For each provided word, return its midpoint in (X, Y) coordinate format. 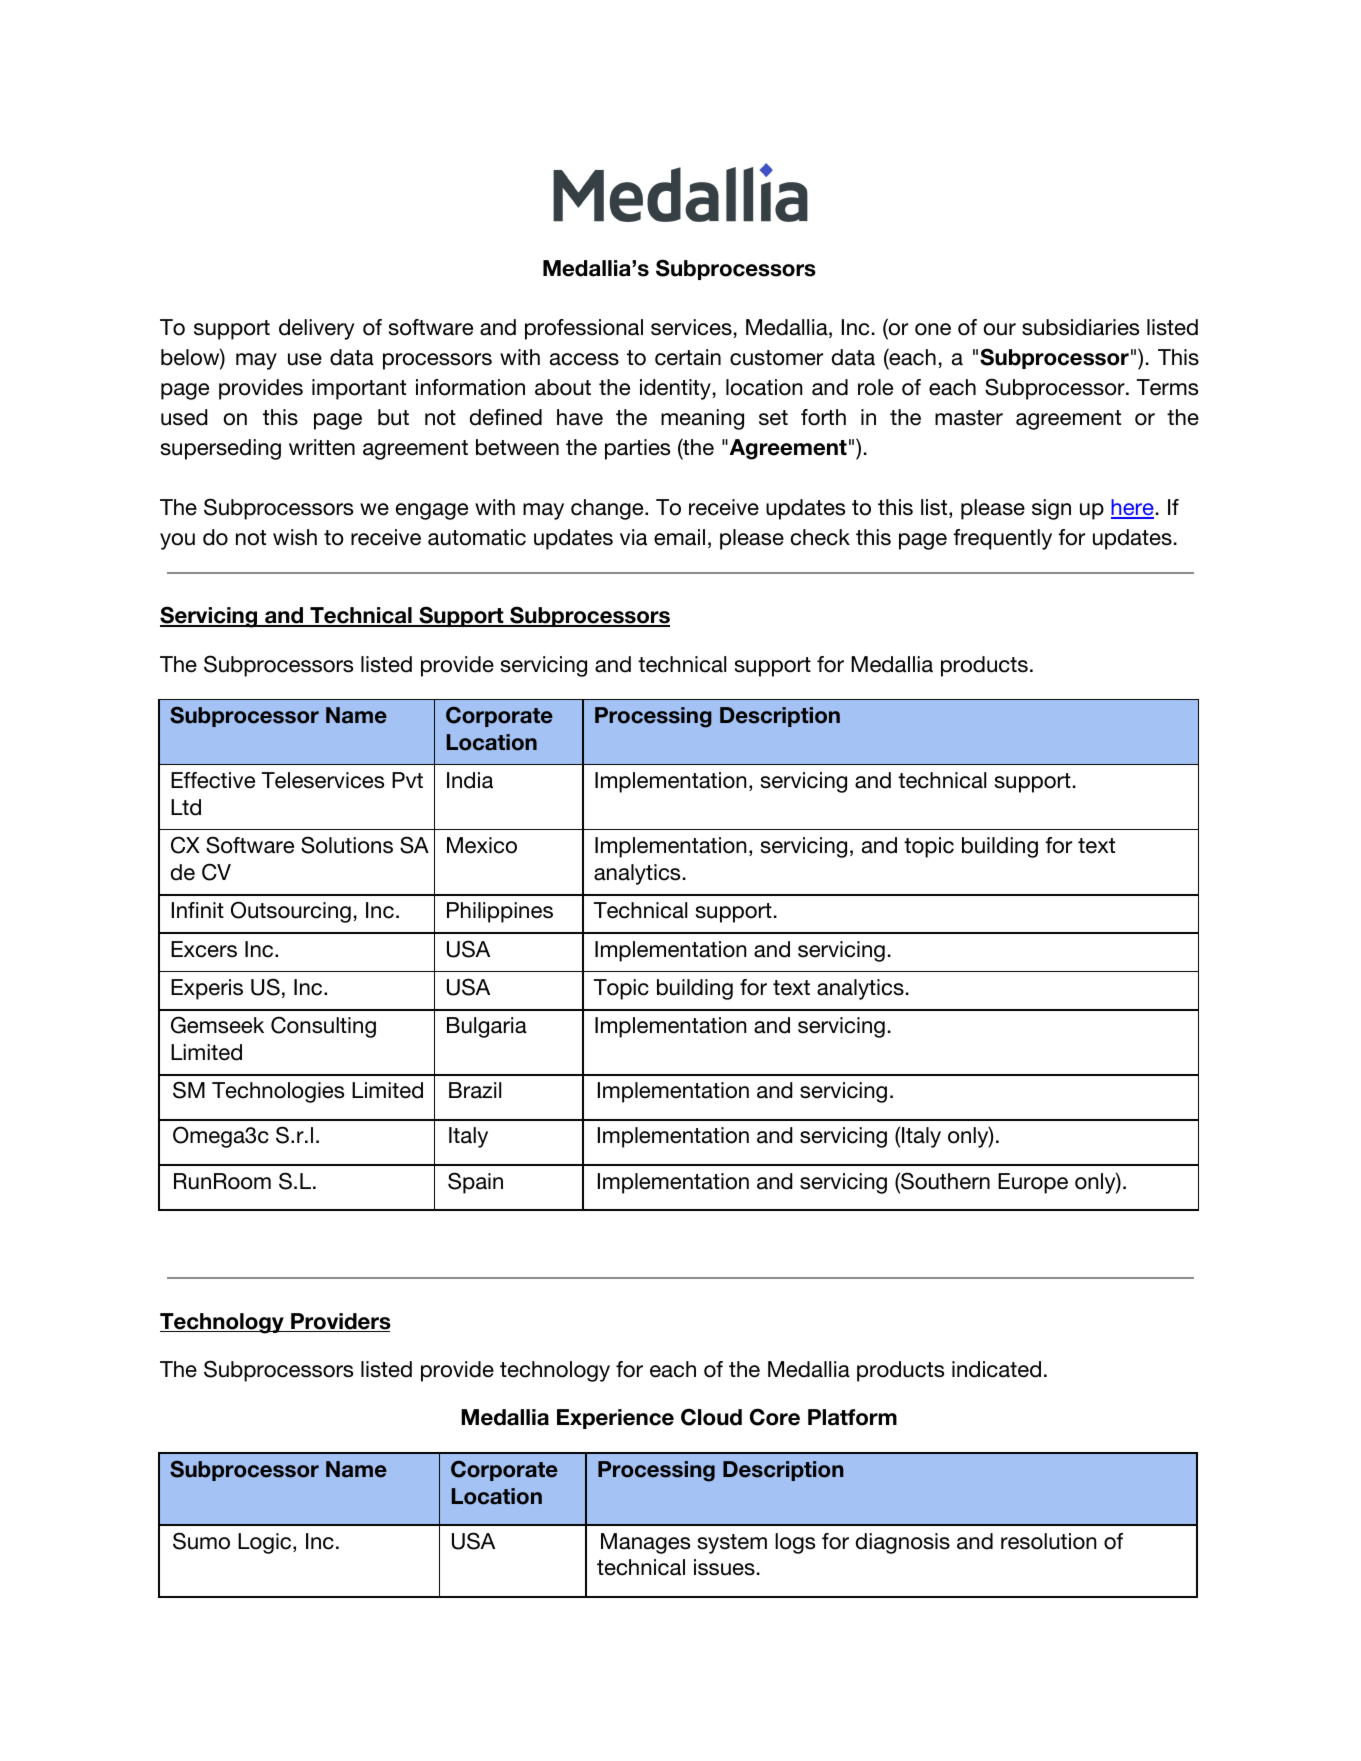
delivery (316, 329)
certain (688, 357)
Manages (645, 1543)
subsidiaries (1080, 327)
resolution (1048, 1541)
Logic (266, 1543)
